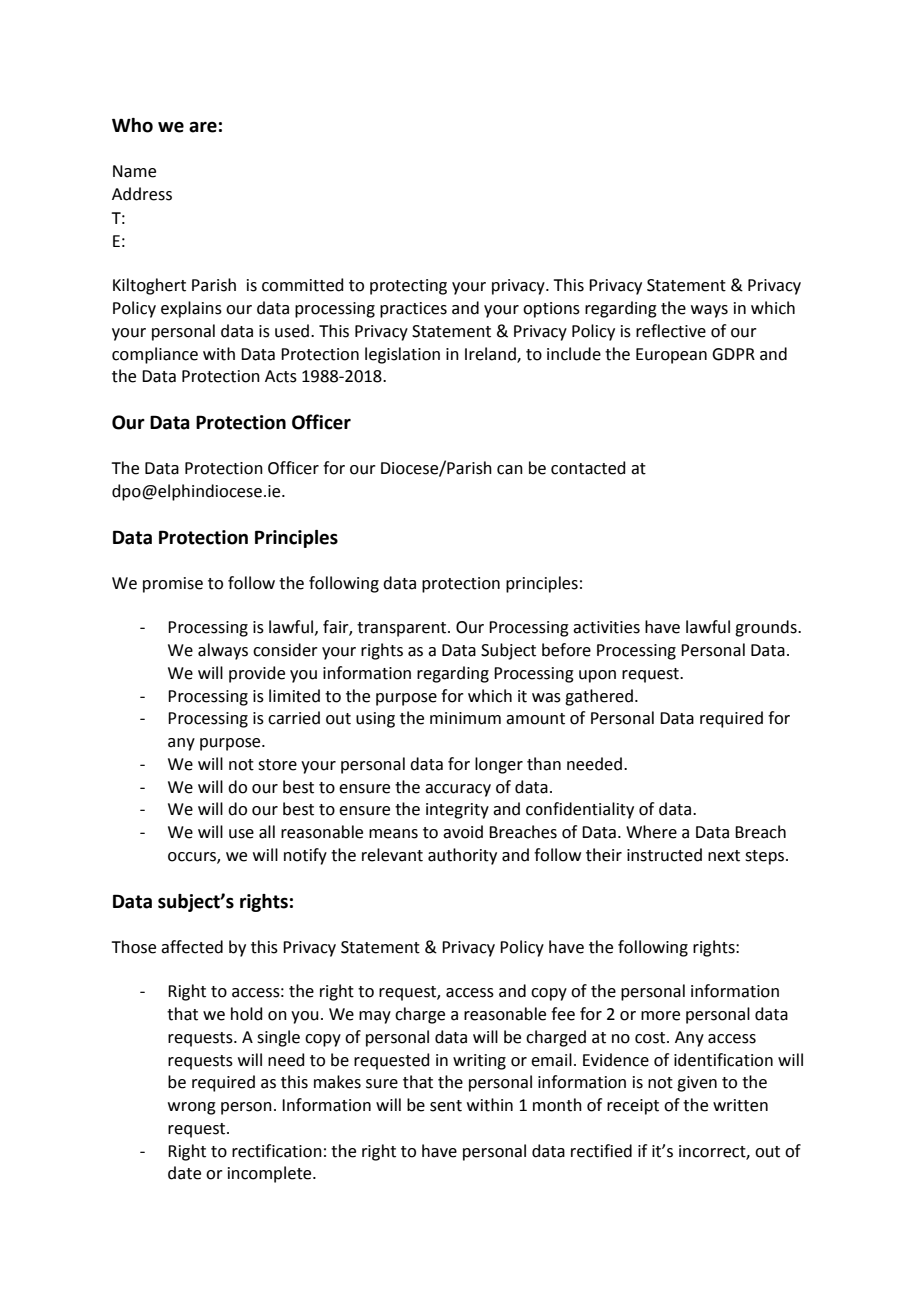 The height and width of the screenshot is (1308, 924). I want to click on reflective, so click(671, 331).
